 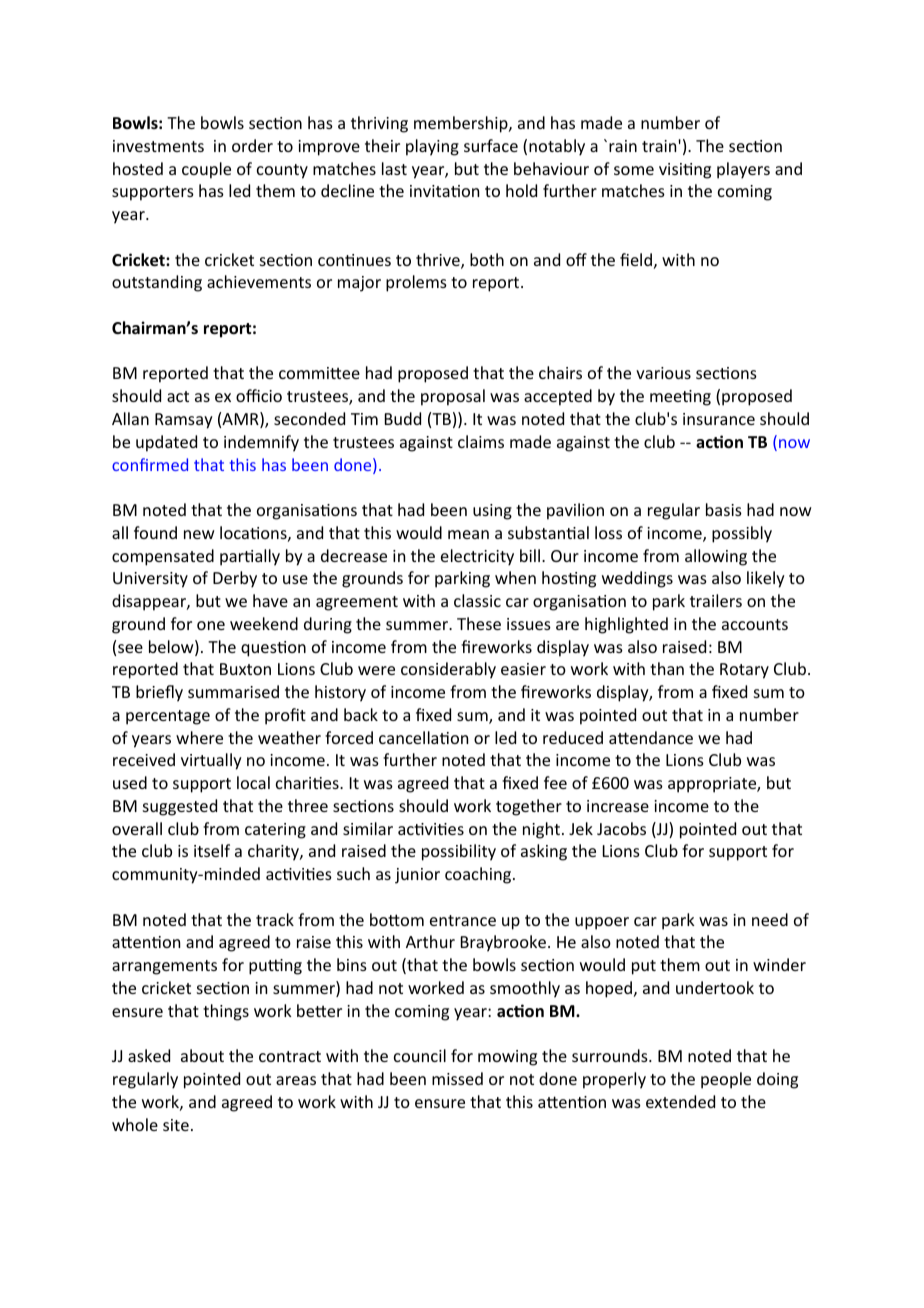 I want to click on Ramsay, so click(x=184, y=421).
